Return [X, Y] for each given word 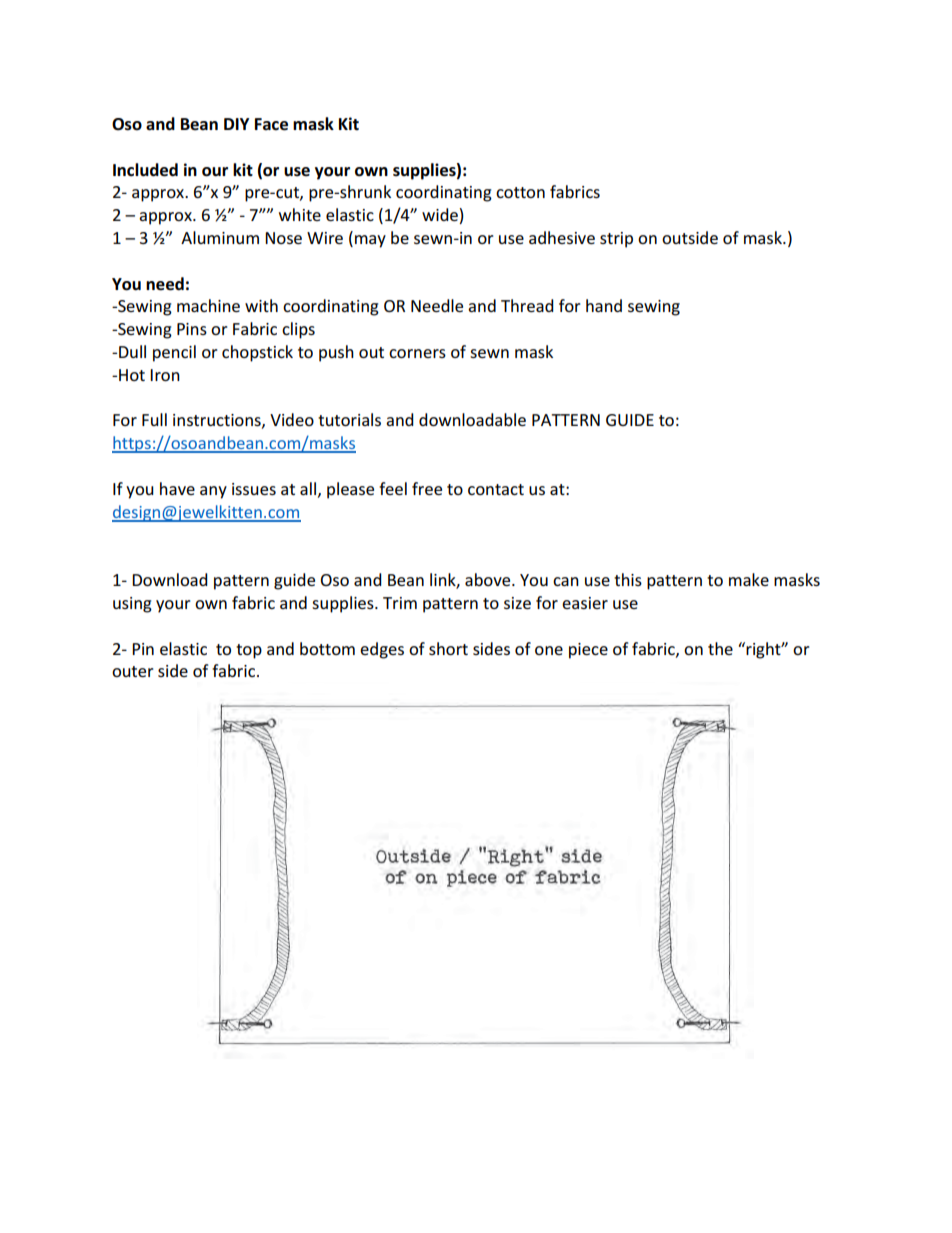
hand [604, 305]
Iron [165, 375]
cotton [520, 192]
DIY [236, 124]
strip [616, 240]
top [249, 651]
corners [417, 353]
